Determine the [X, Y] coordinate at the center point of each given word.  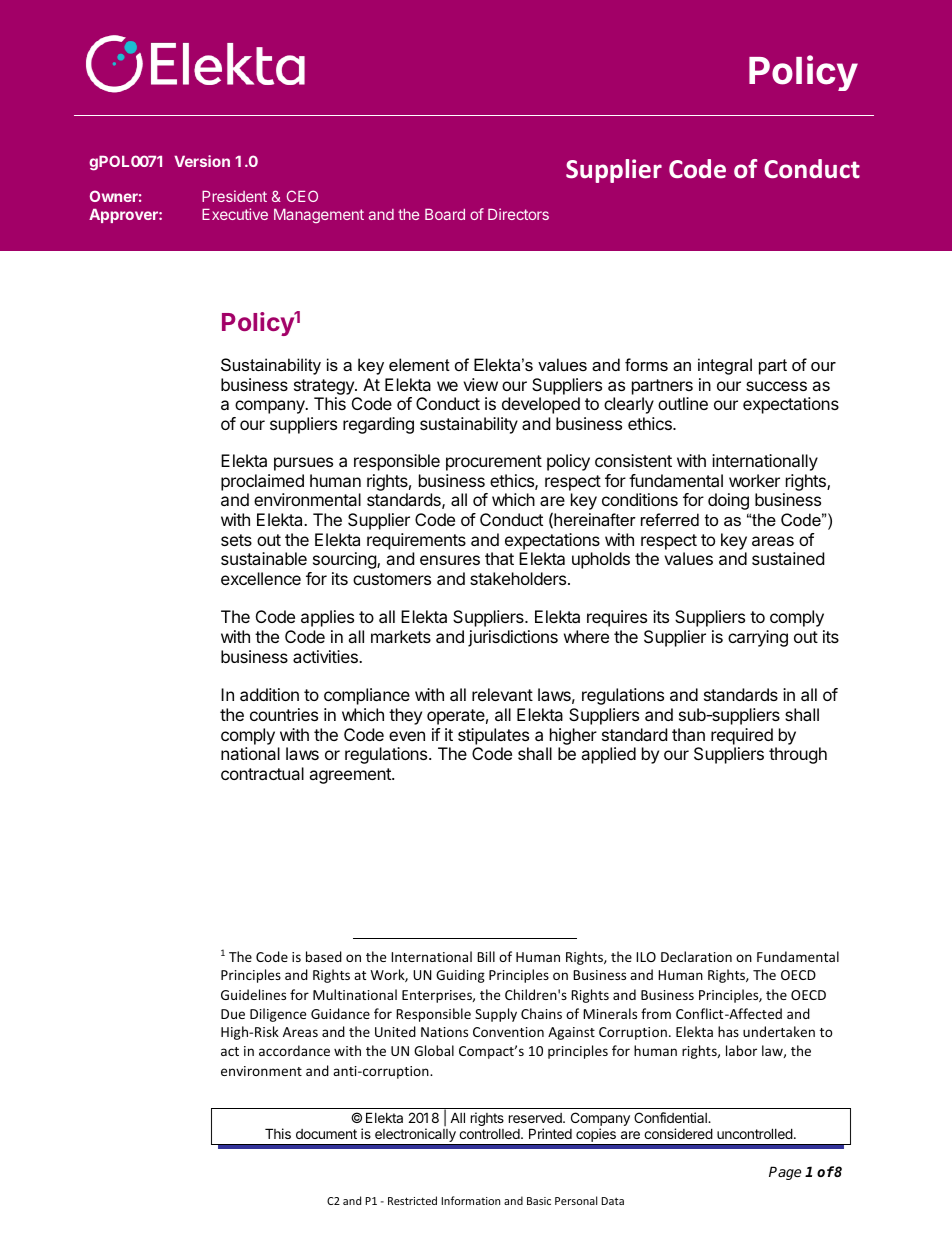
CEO [302, 196]
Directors [518, 214]
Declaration [696, 956]
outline [683, 403]
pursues [303, 464]
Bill [486, 956]
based [324, 956]
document [326, 1134]
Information [470, 1200]
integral [725, 366]
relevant [502, 694]
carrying [758, 638]
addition [269, 694]
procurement [494, 463]
